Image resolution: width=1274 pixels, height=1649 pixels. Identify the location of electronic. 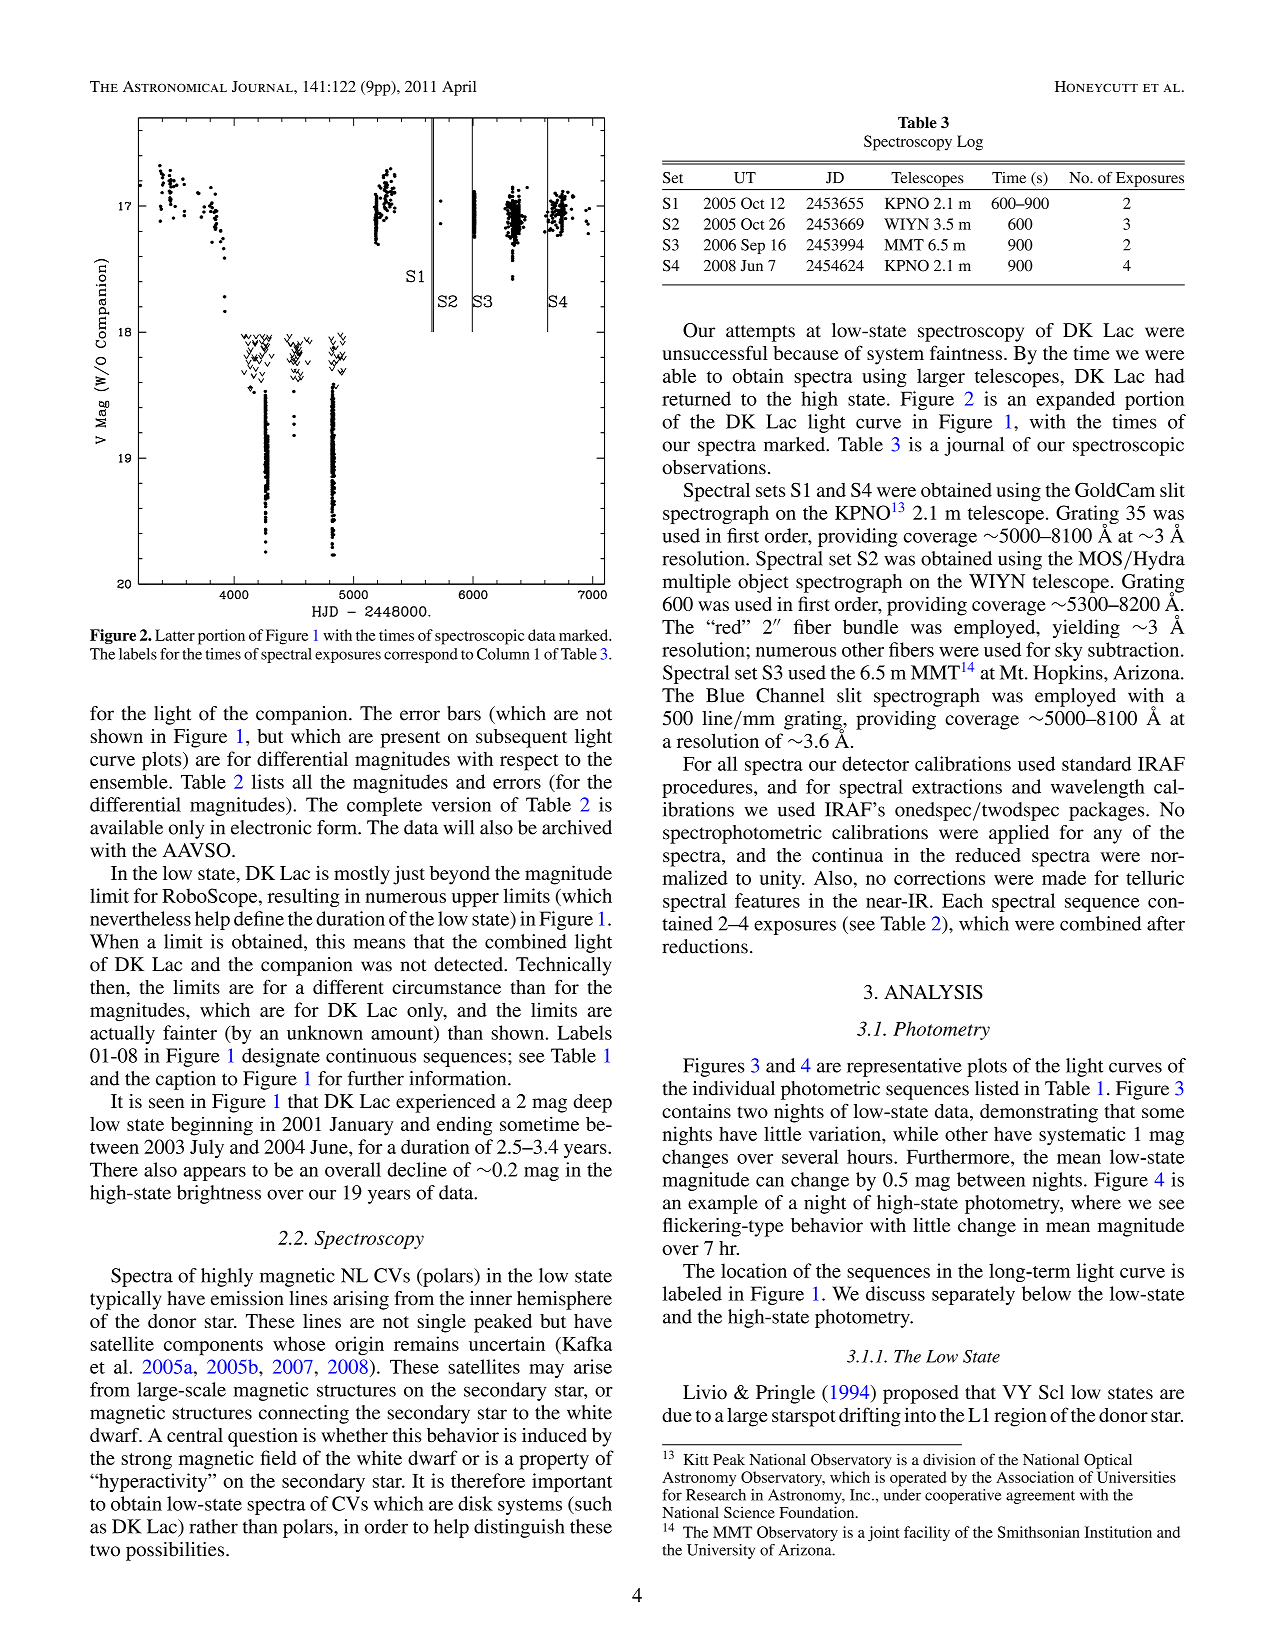
(271, 827).
